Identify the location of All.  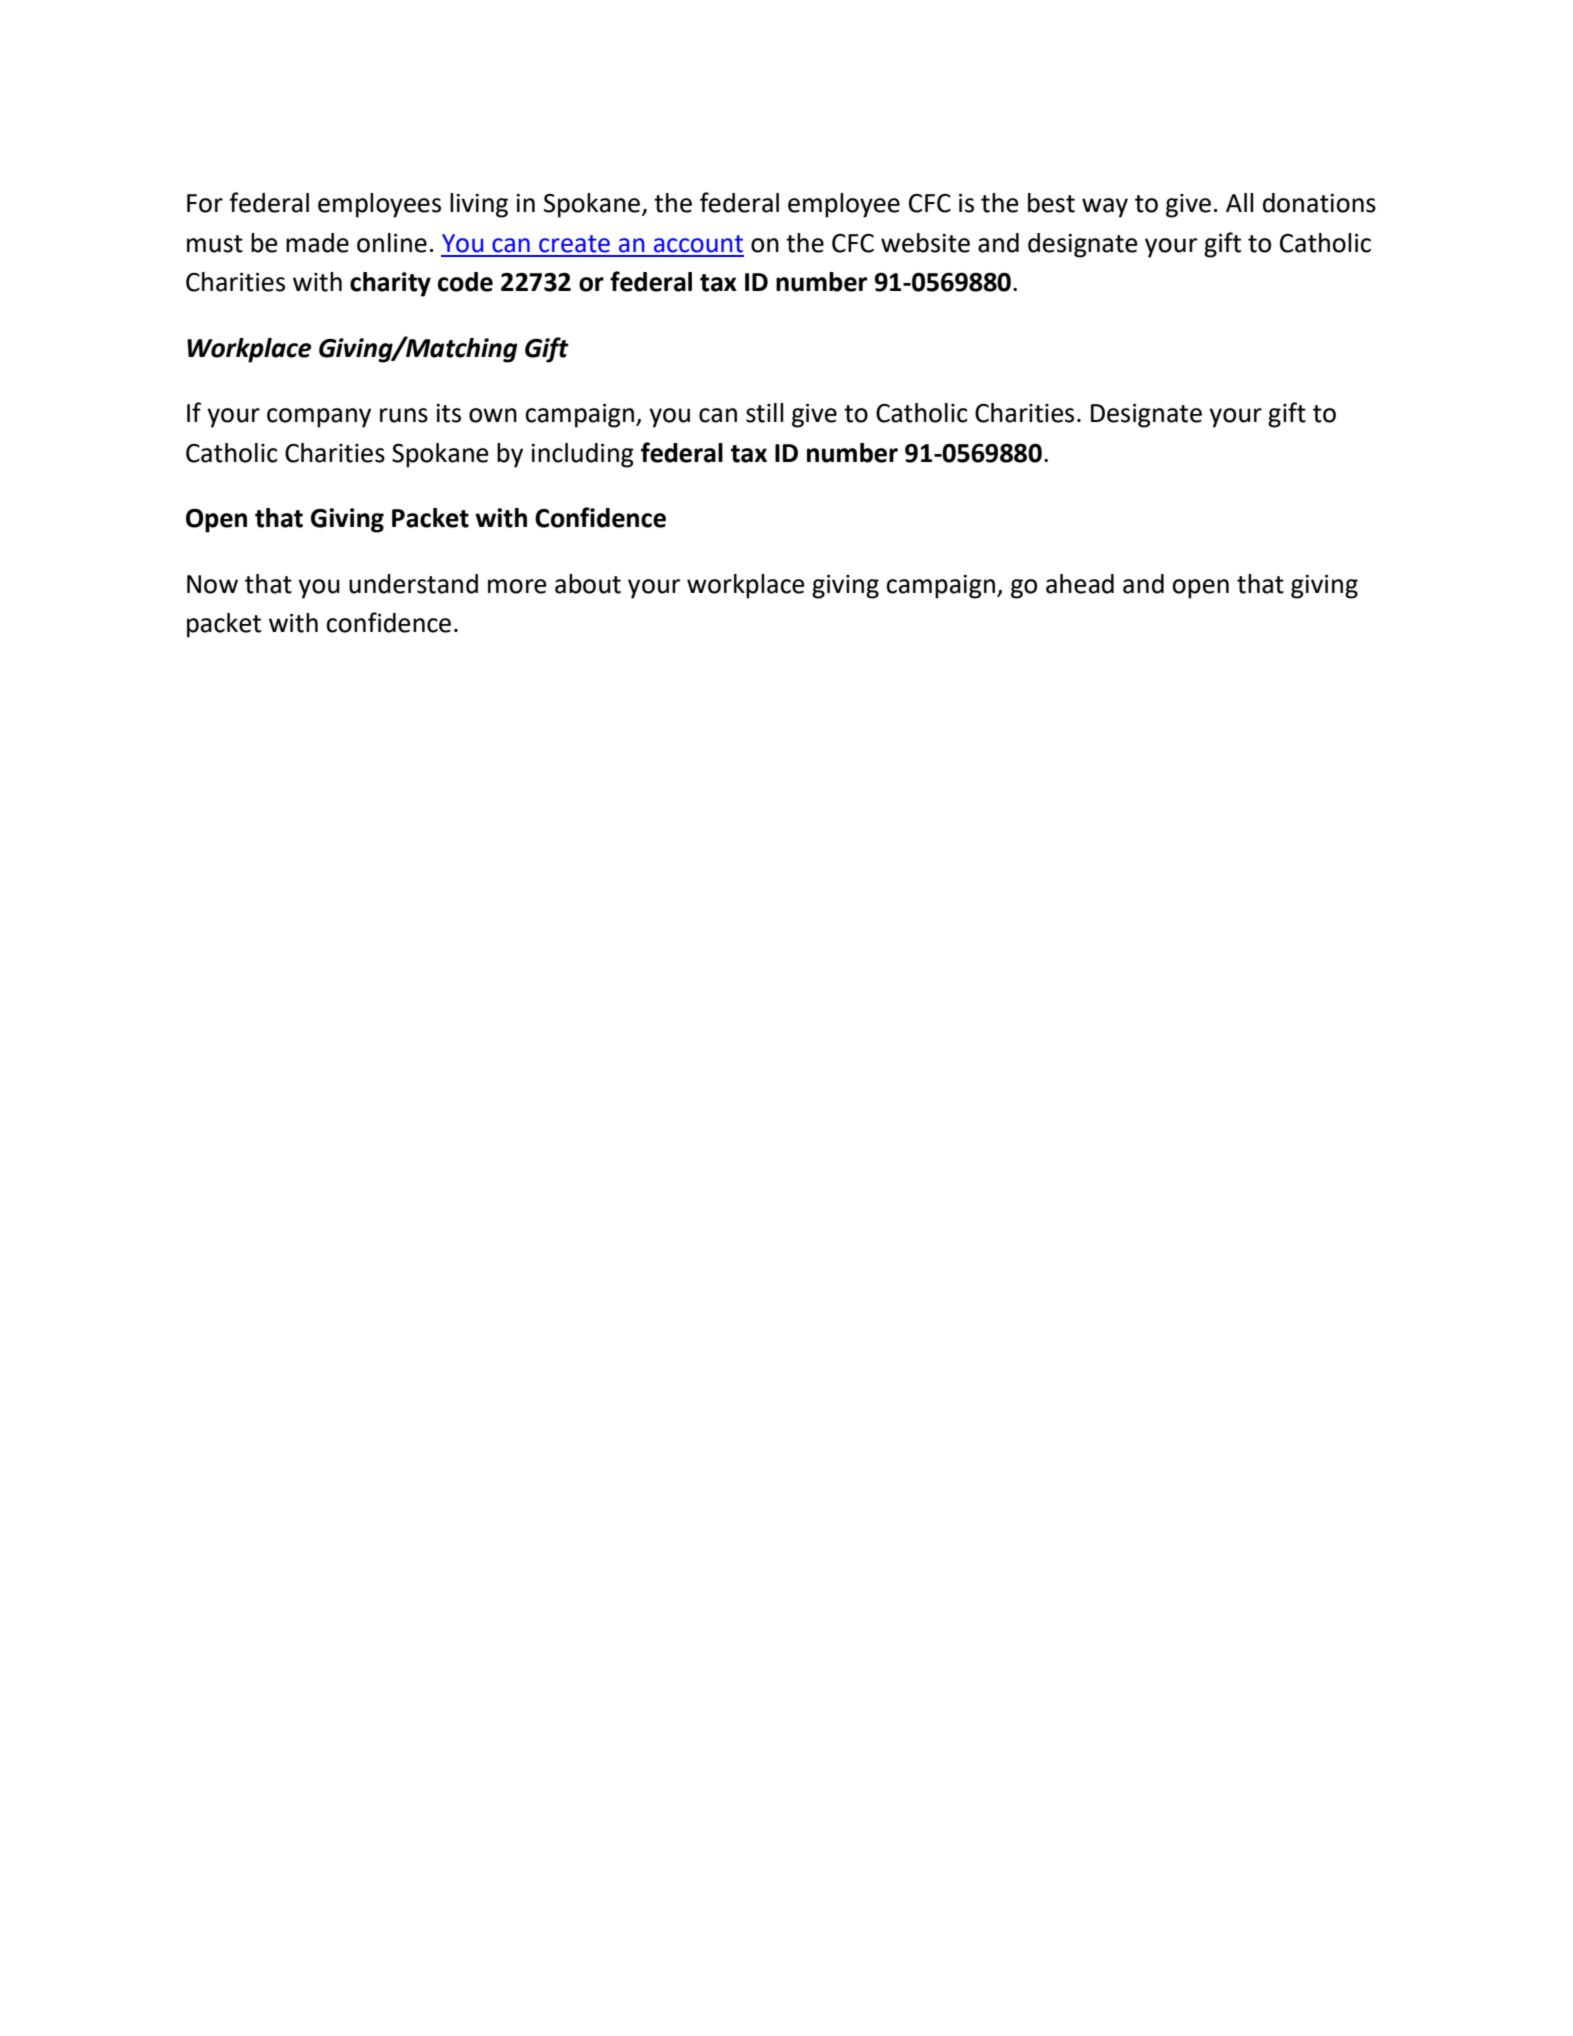
(1240, 202).
